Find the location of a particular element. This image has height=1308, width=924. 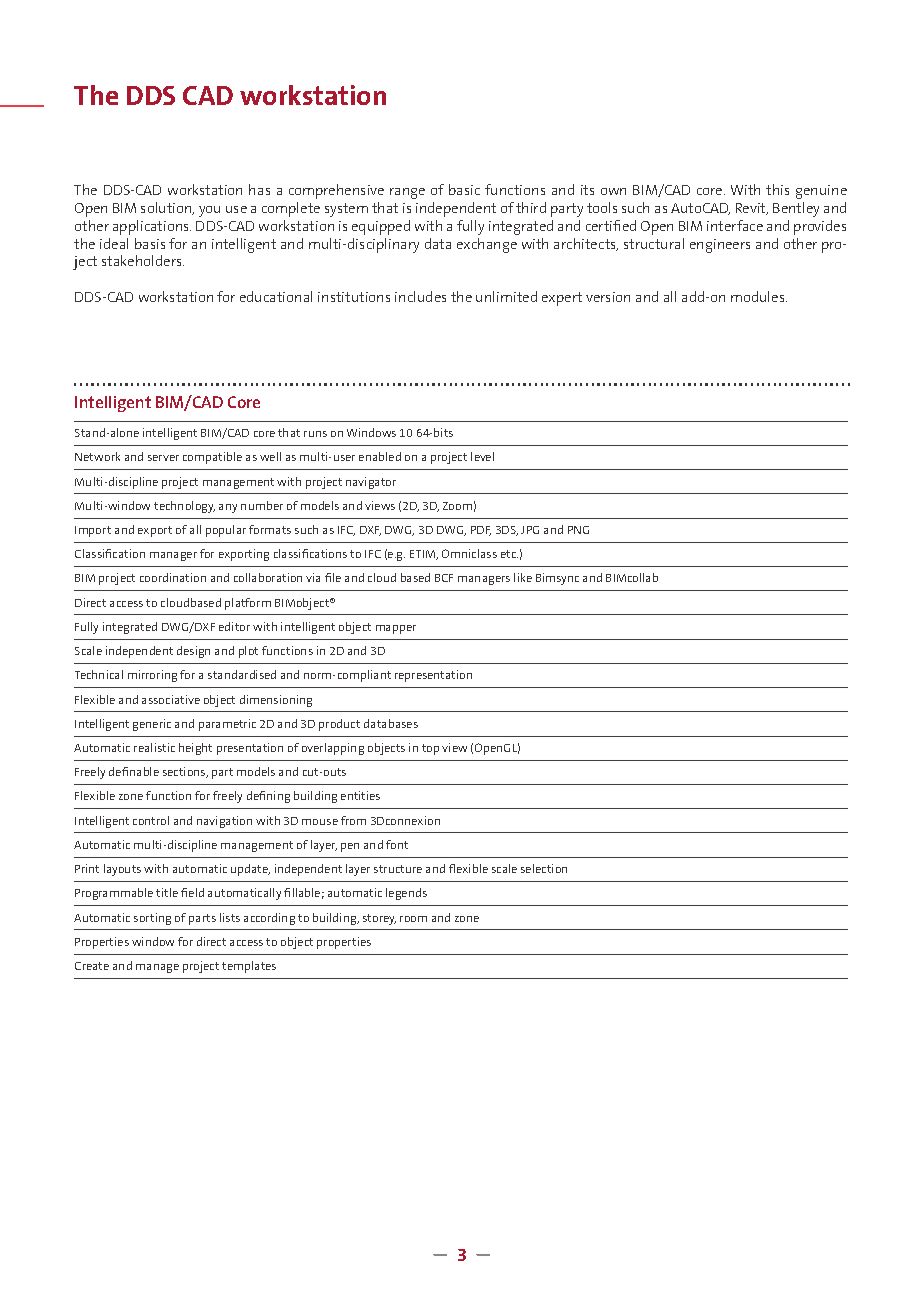

room is located at coordinates (413, 919).
